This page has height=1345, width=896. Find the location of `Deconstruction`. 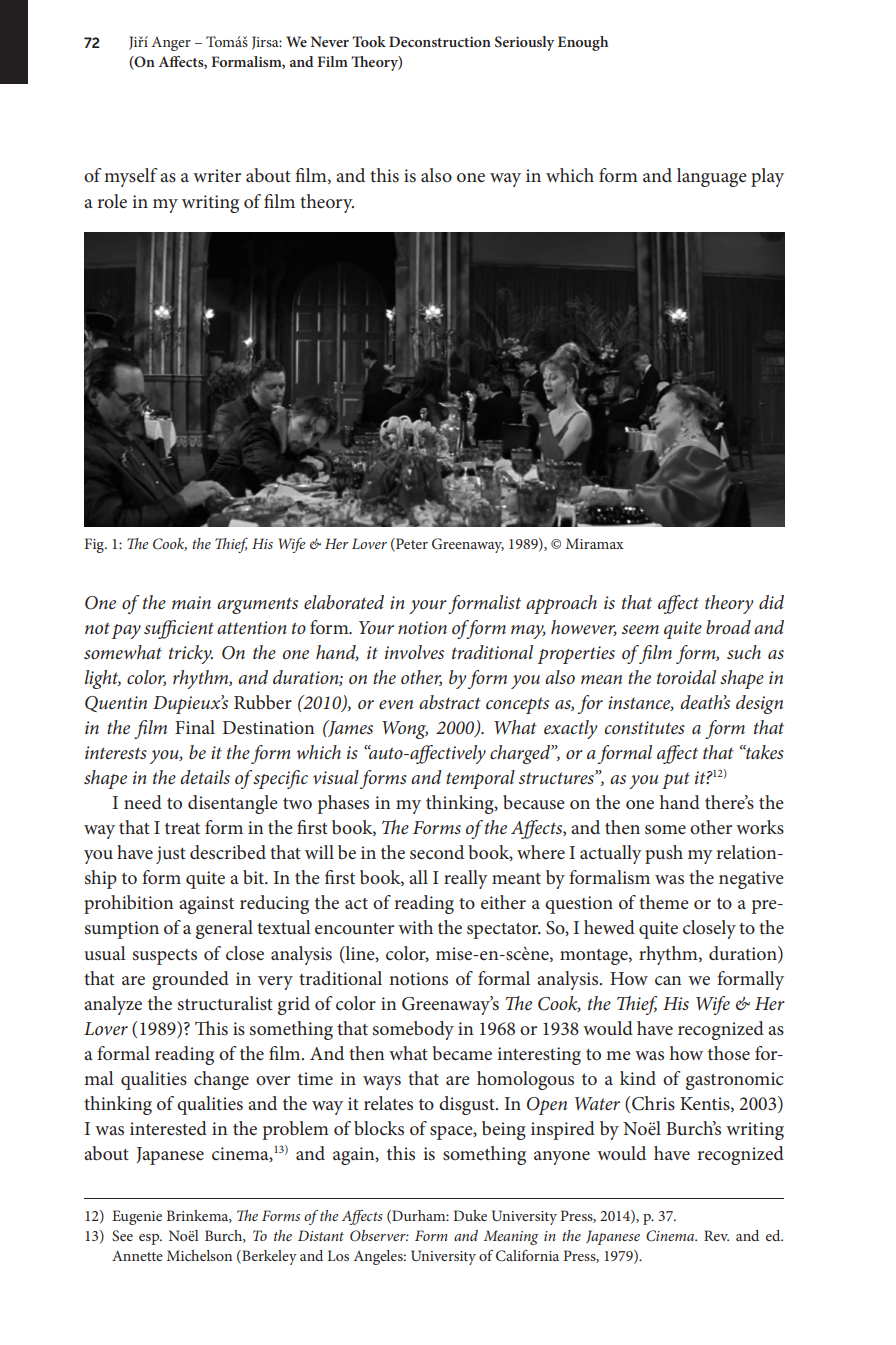

Deconstruction is located at coordinates (440, 41).
